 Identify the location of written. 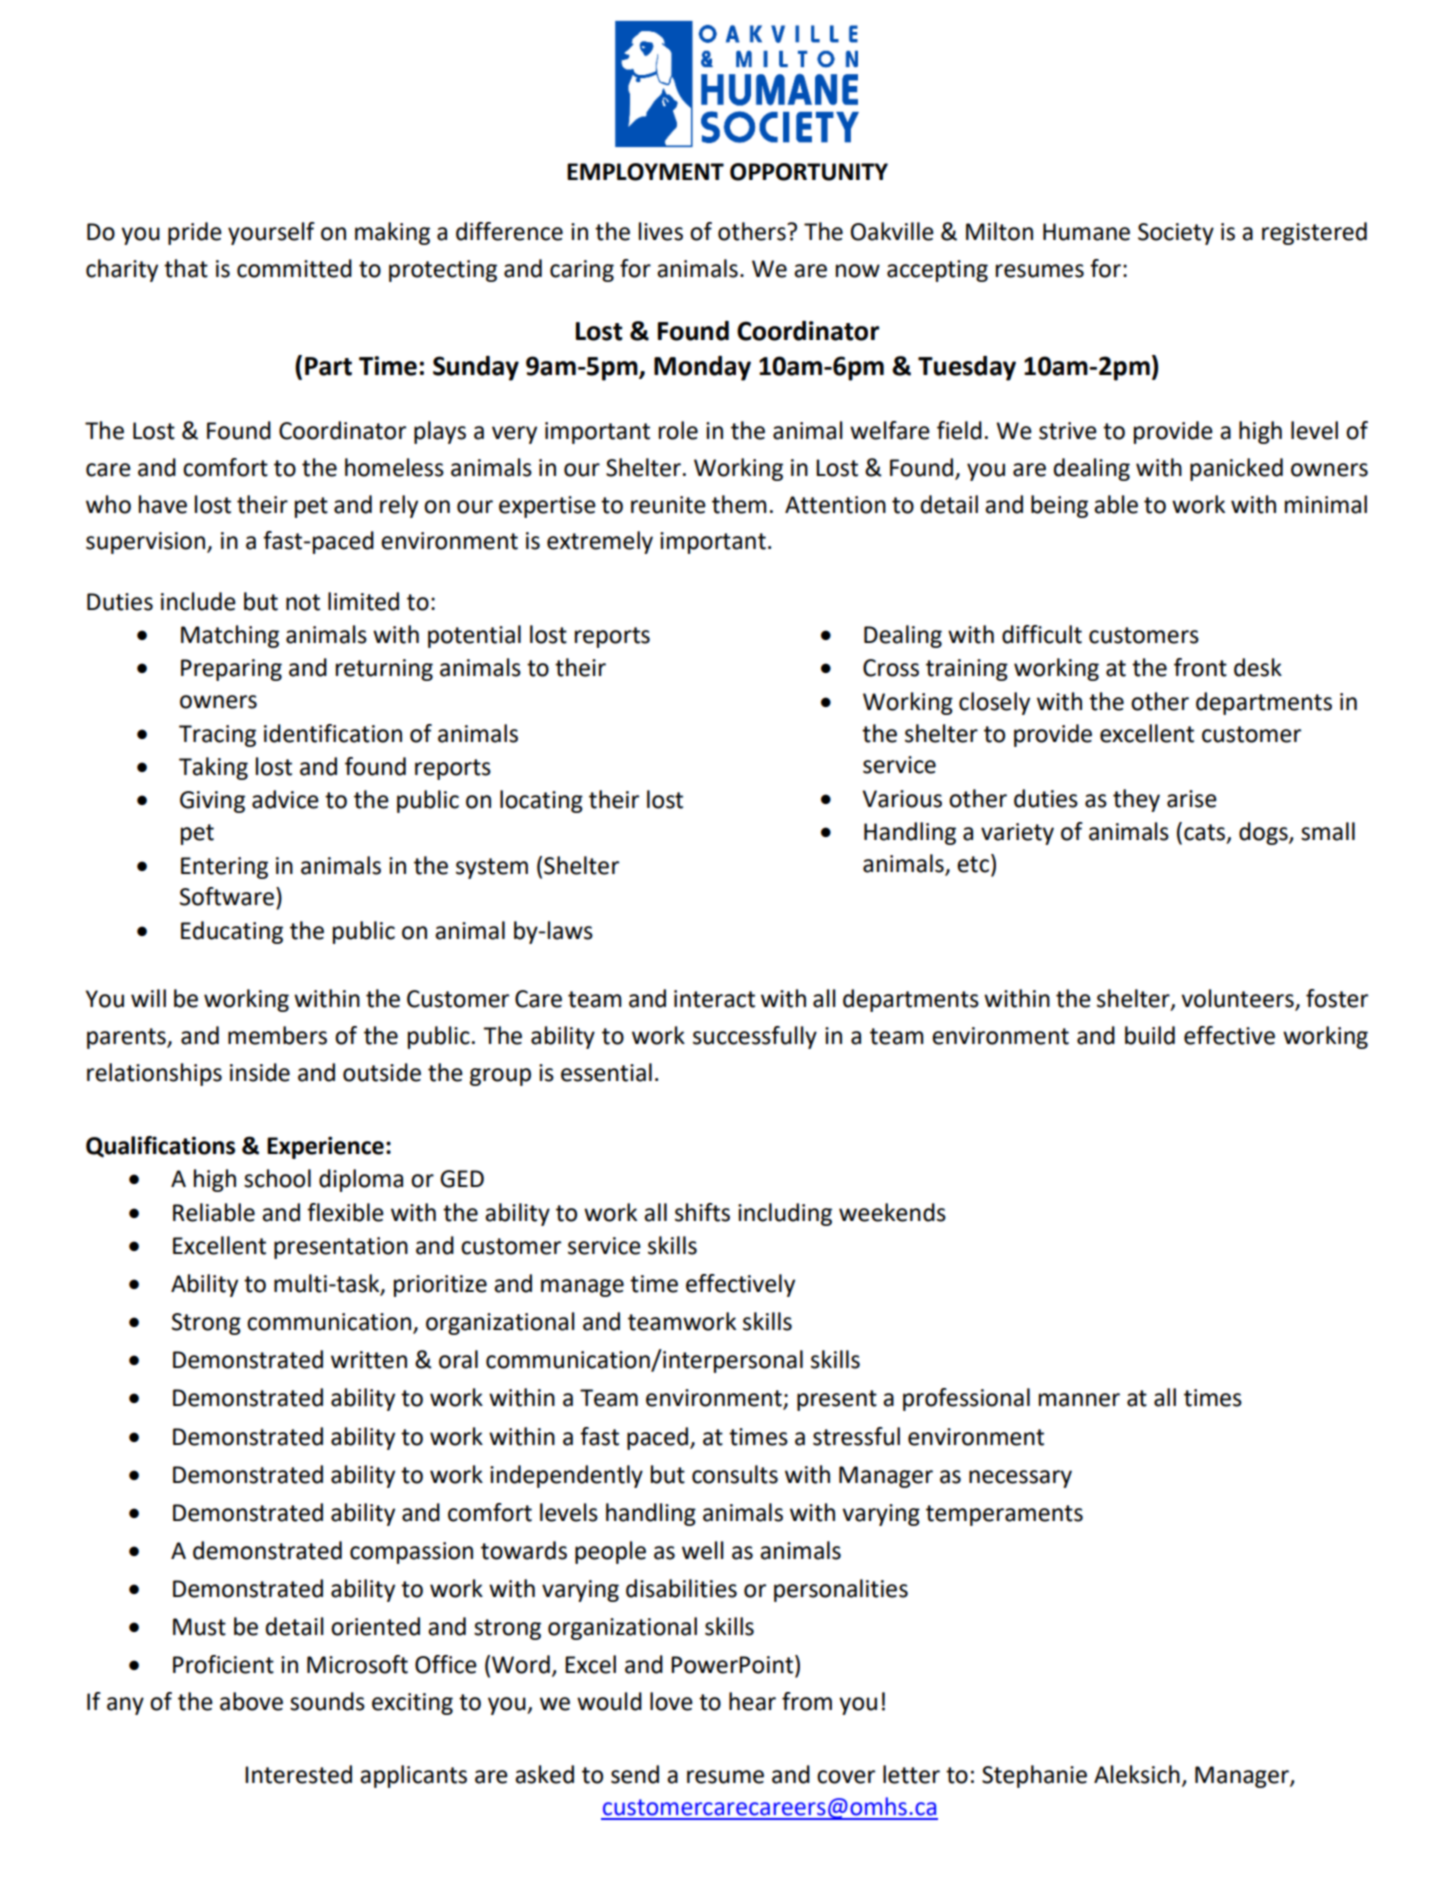
(369, 1360).
